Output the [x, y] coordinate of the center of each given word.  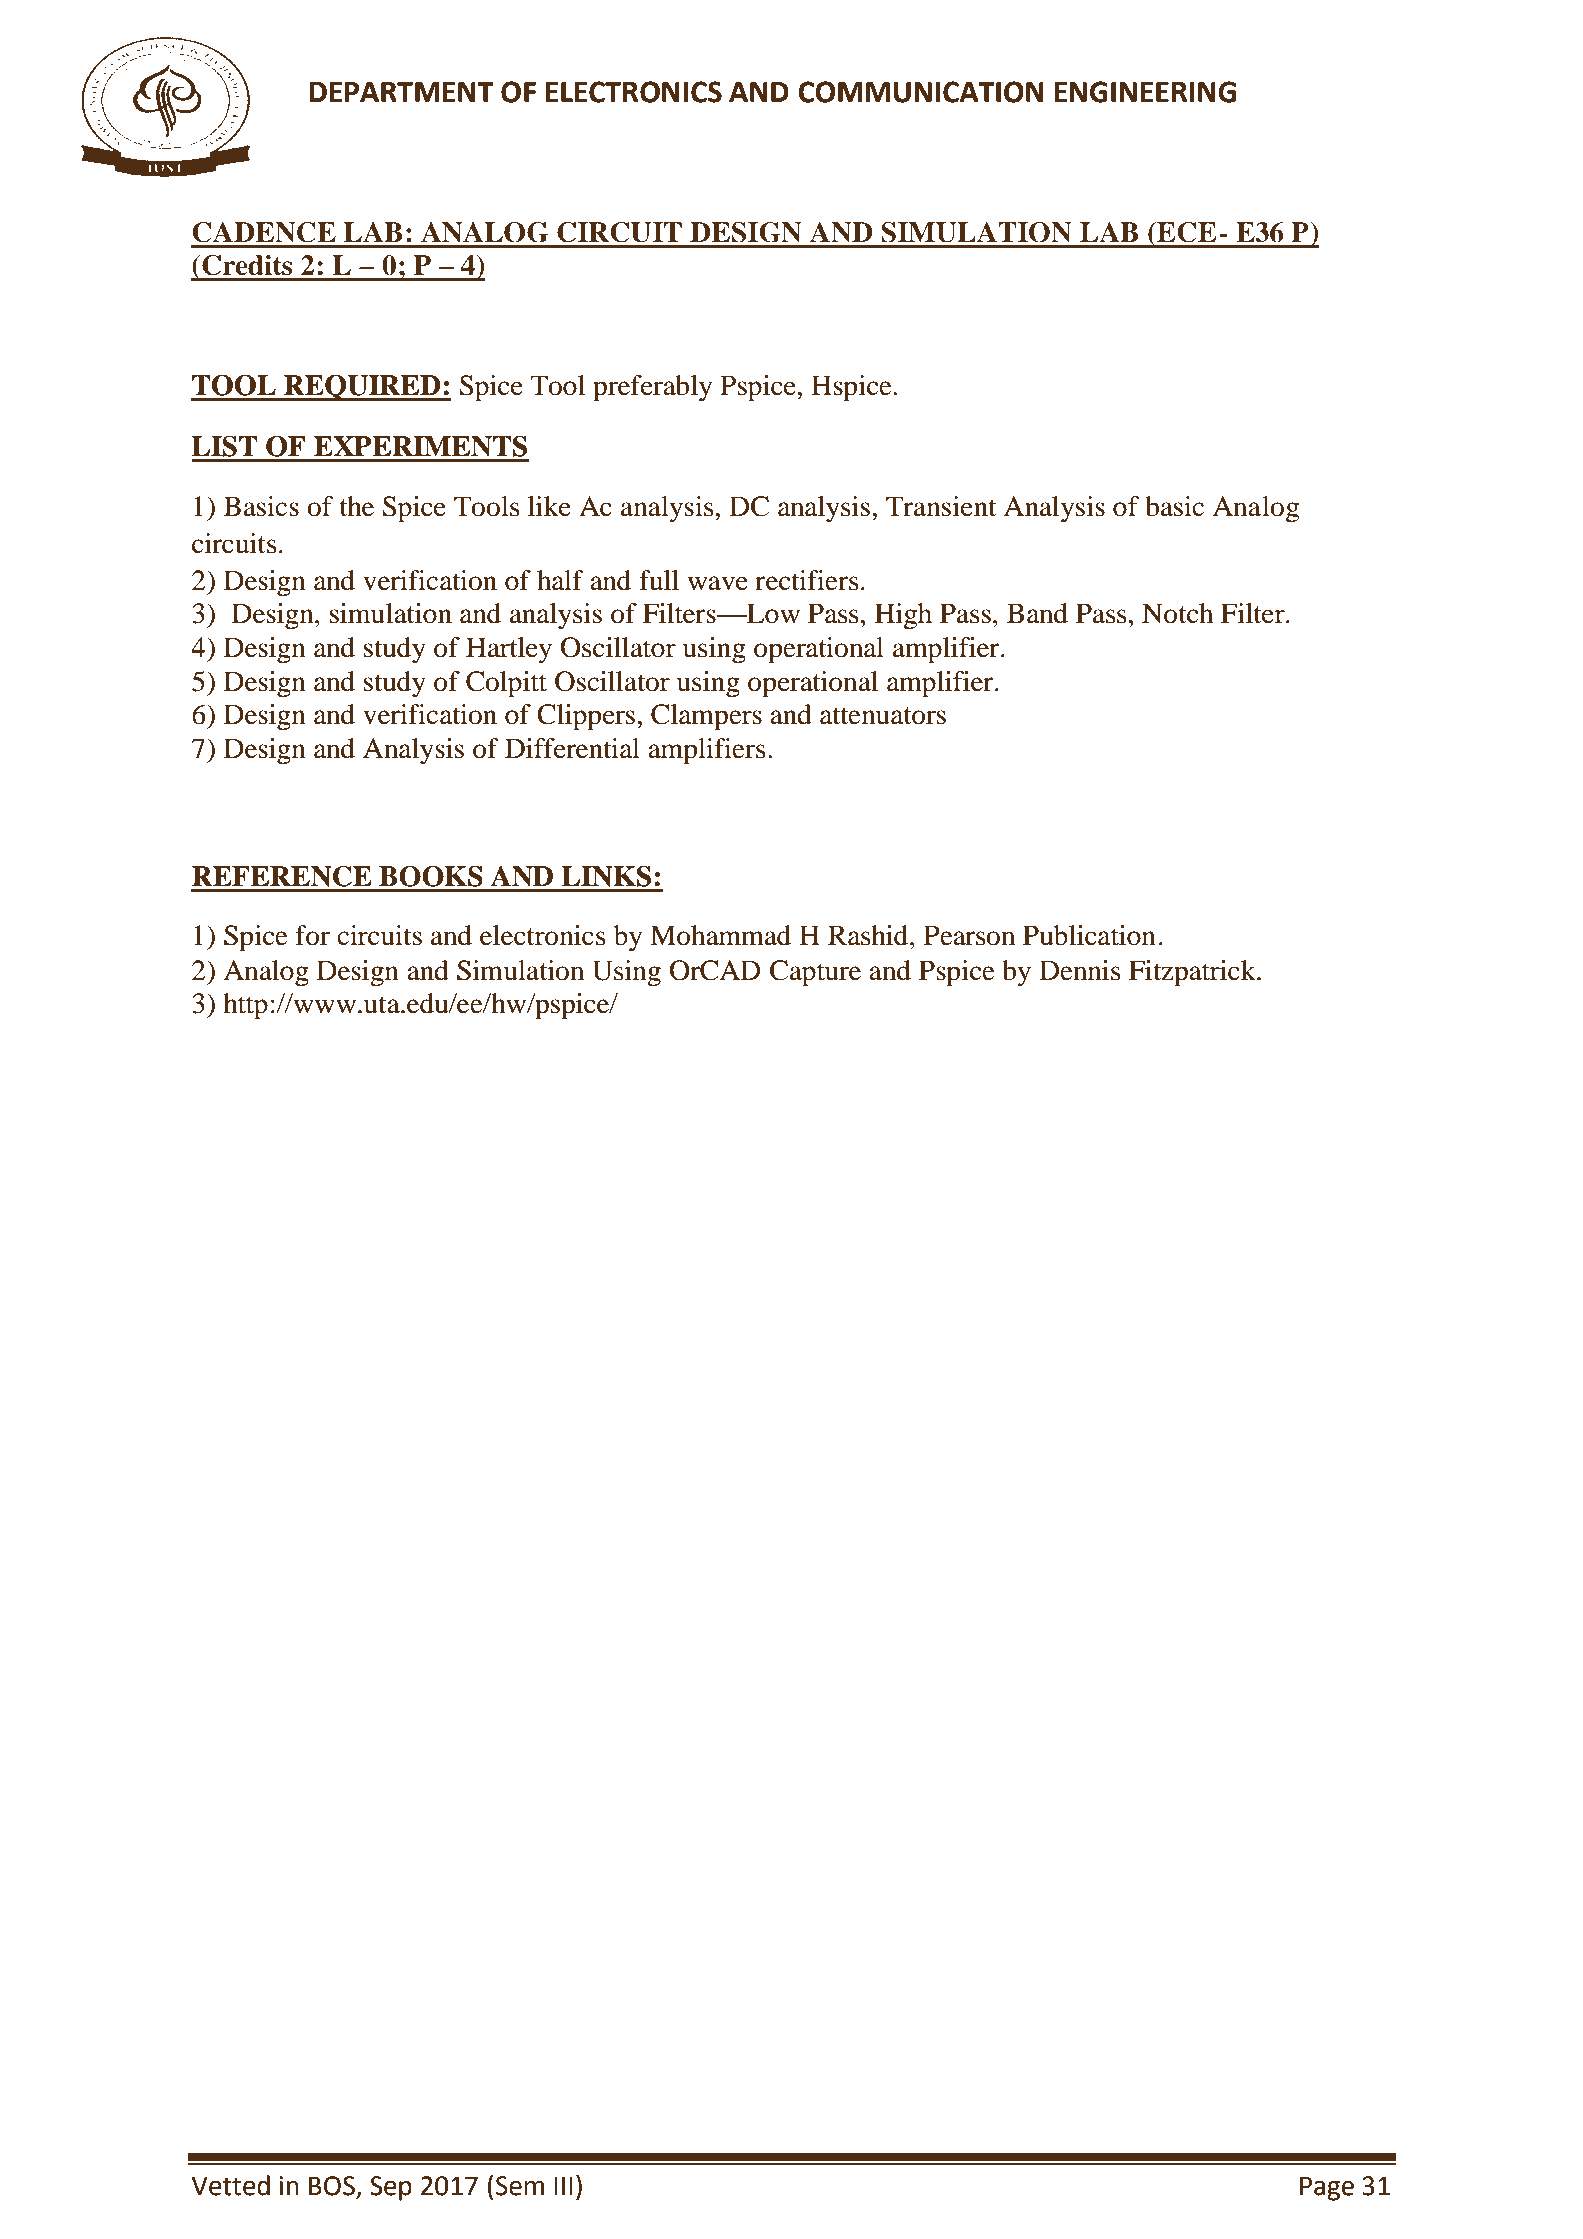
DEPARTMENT [401, 92]
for [312, 935]
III [563, 2185]
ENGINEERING [1145, 92]
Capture [815, 973]
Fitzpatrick [1193, 973]
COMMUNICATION [921, 92]
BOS [333, 2187]
